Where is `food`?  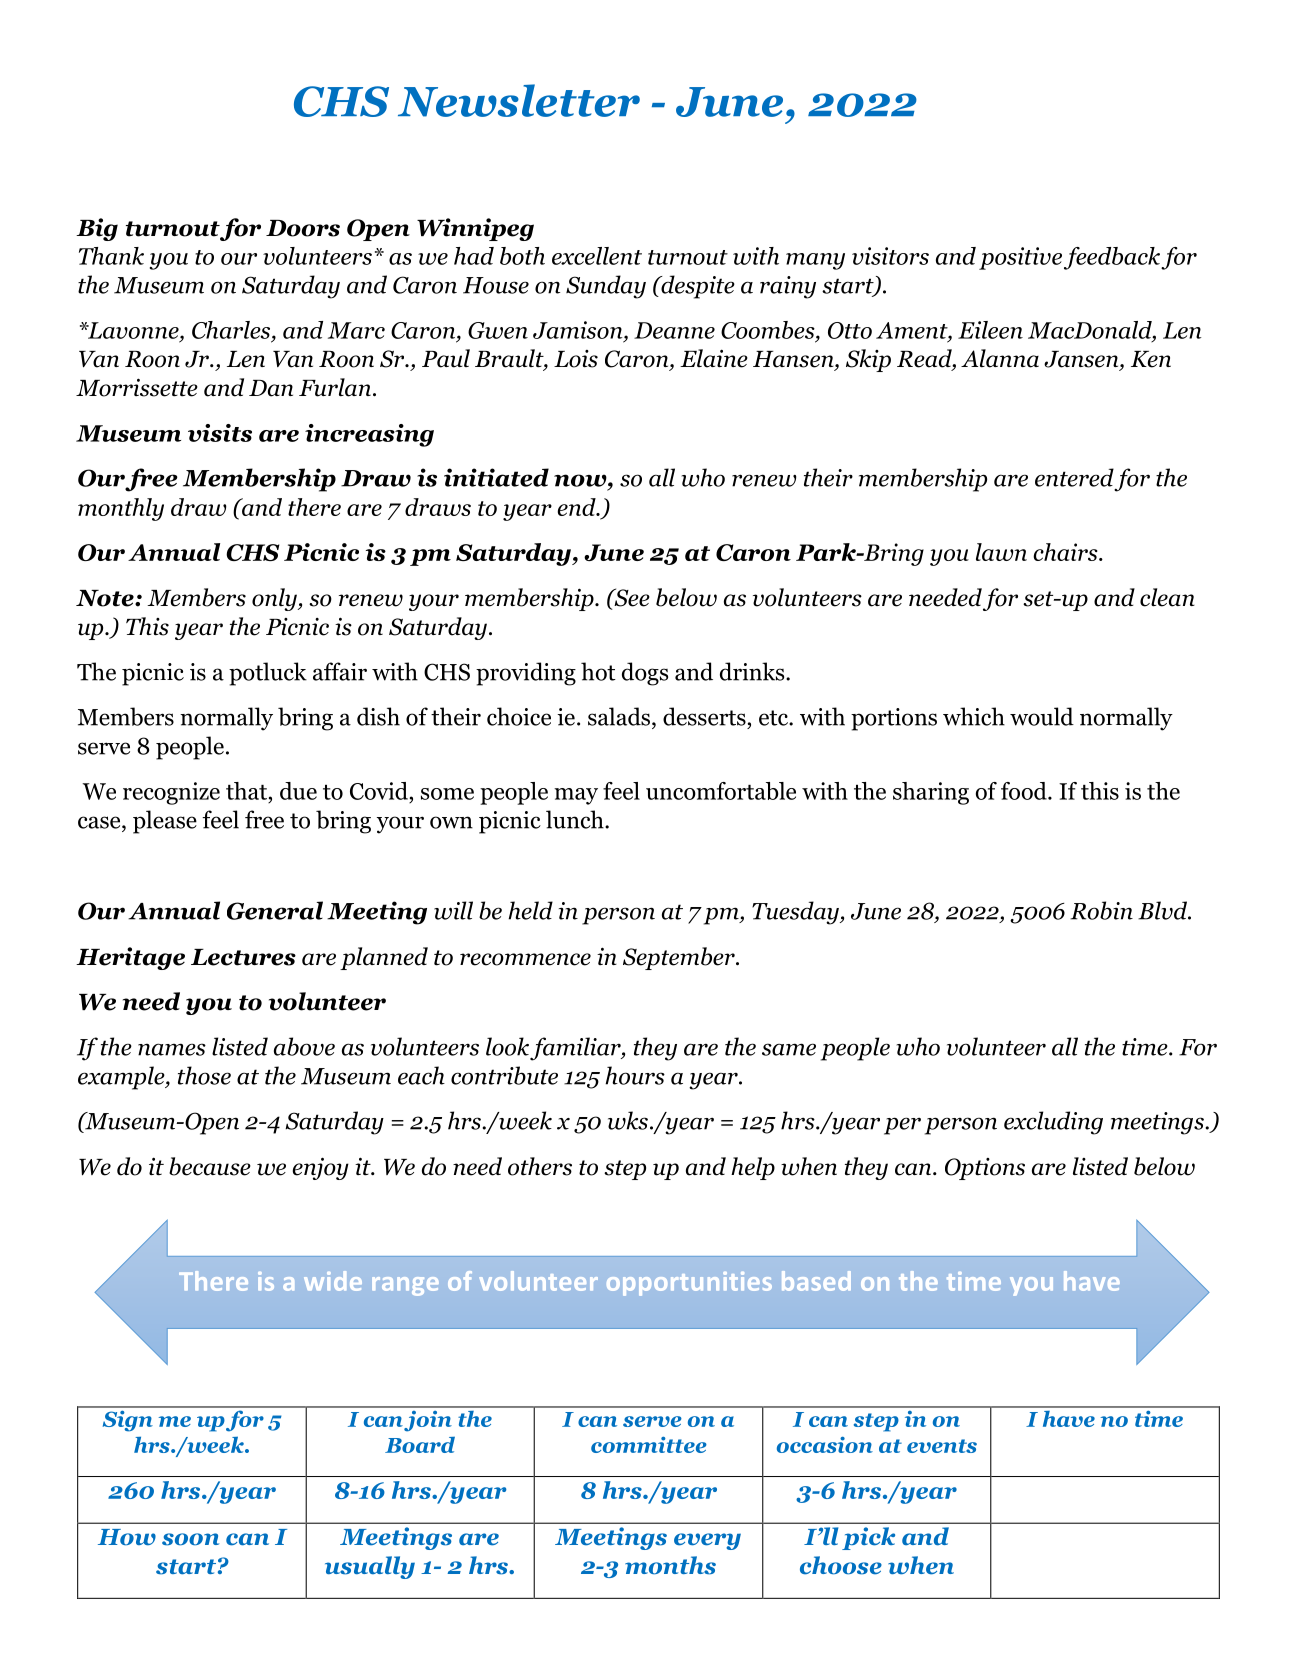
food is located at coordinates (1025, 791).
